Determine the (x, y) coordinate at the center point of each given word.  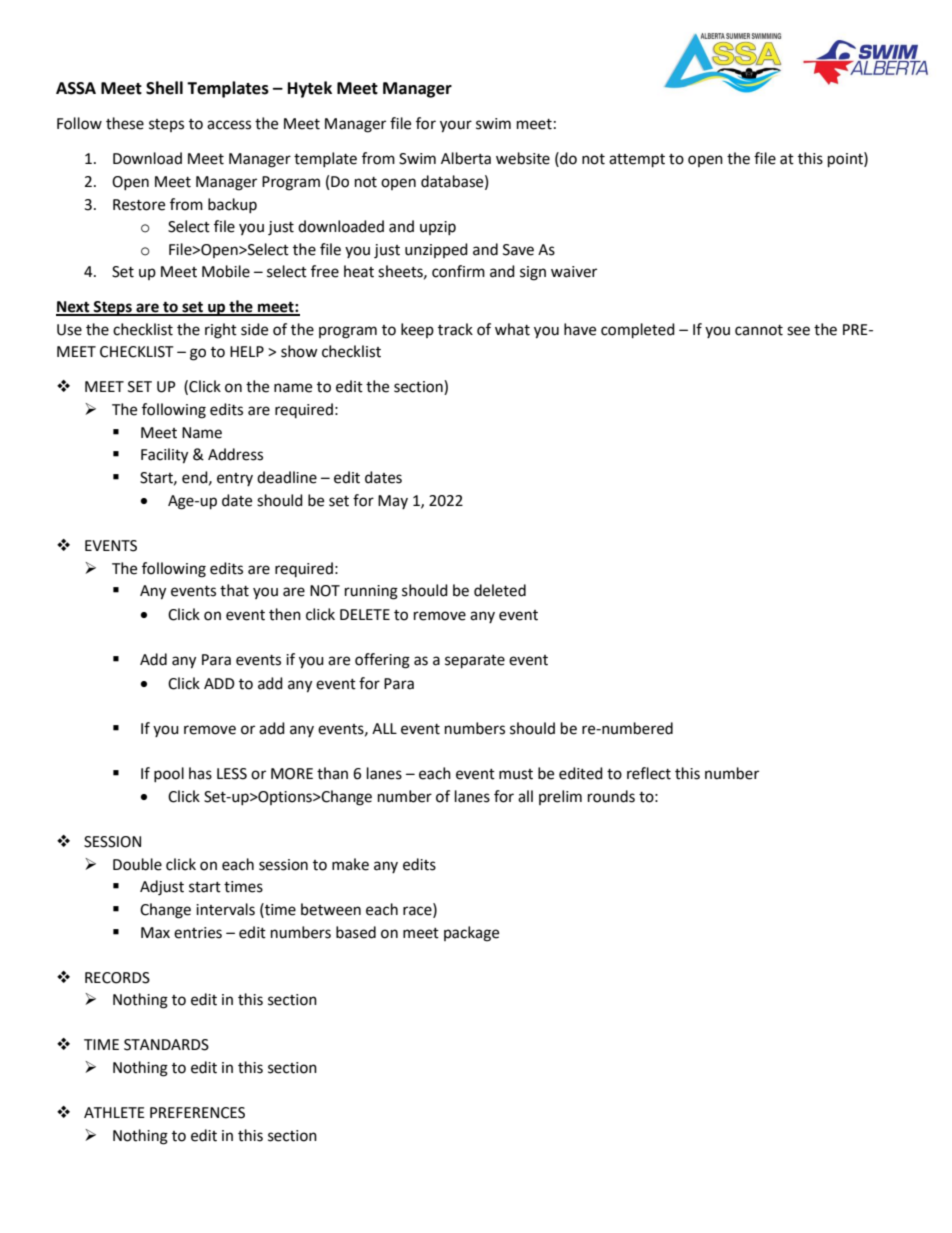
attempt (637, 161)
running (371, 592)
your (456, 126)
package (471, 934)
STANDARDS (166, 1045)
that (234, 590)
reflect (649, 773)
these (125, 123)
